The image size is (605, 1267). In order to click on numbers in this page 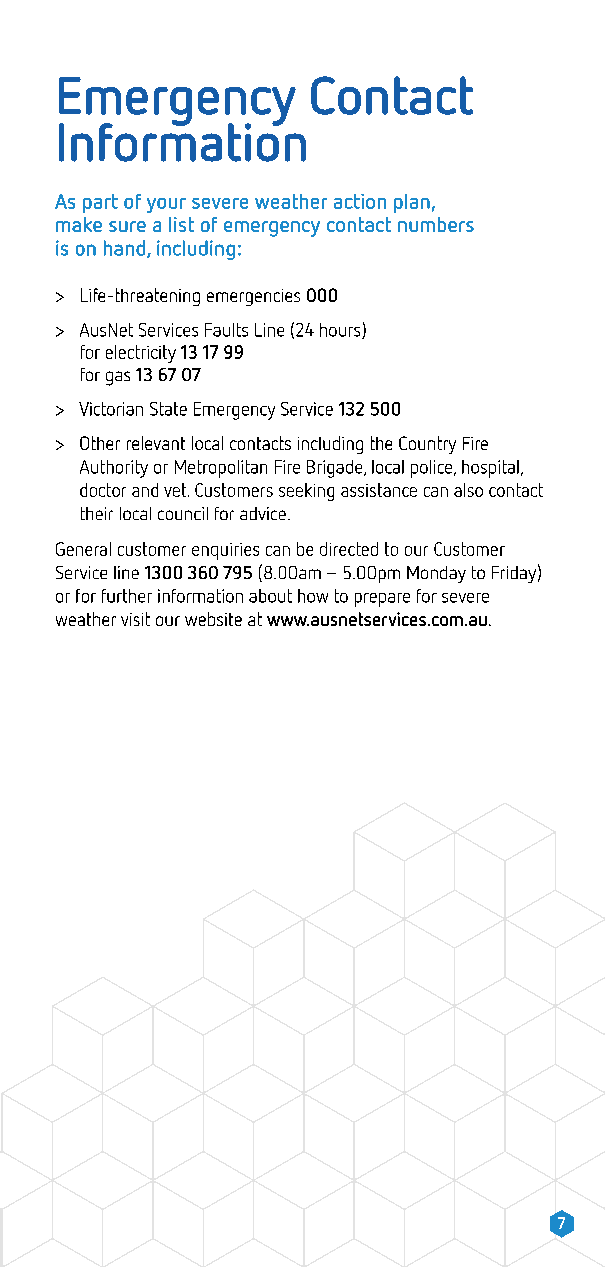, I will do `click(436, 224)`.
